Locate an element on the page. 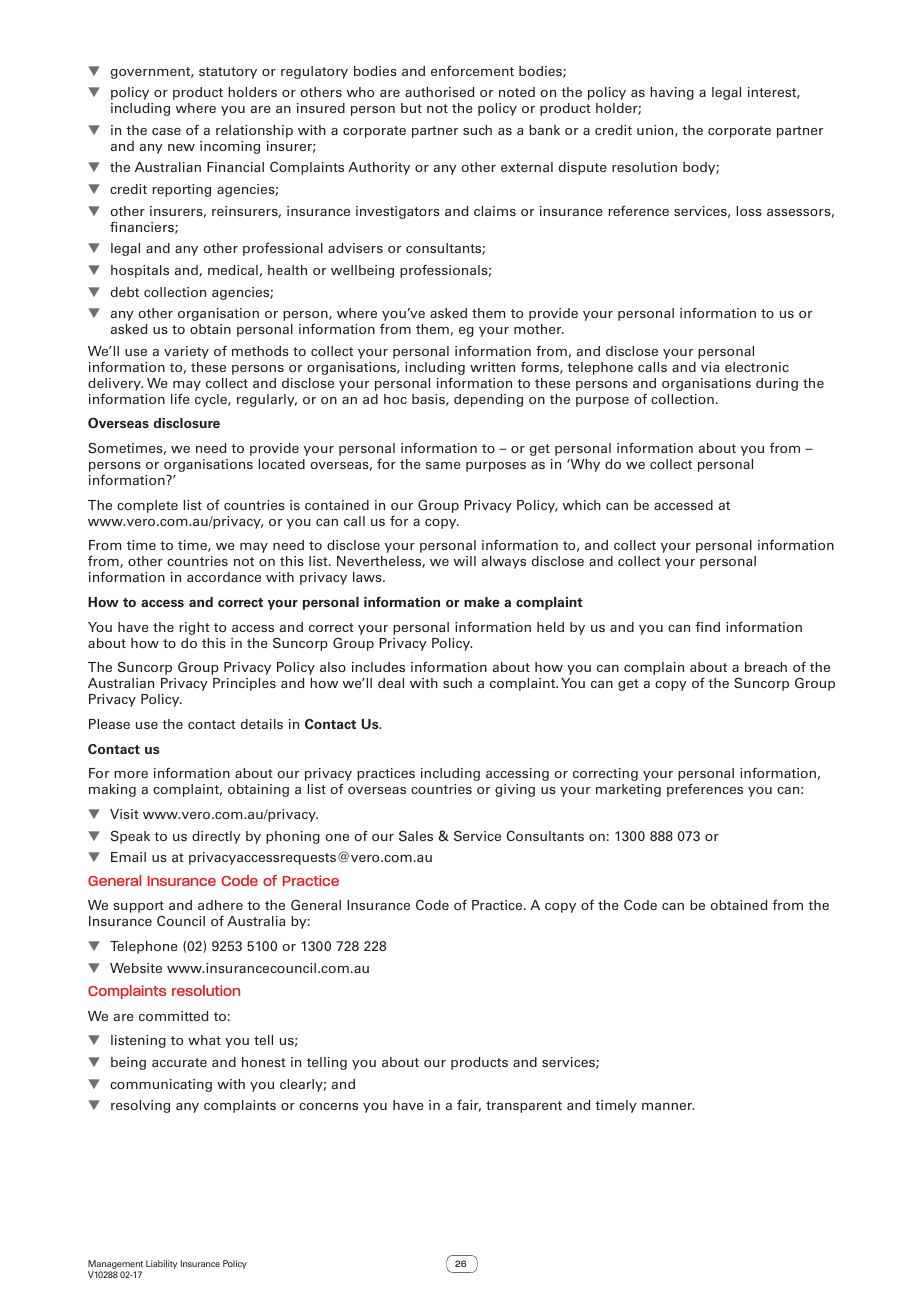 The image size is (924, 1308). case is located at coordinates (166, 131).
